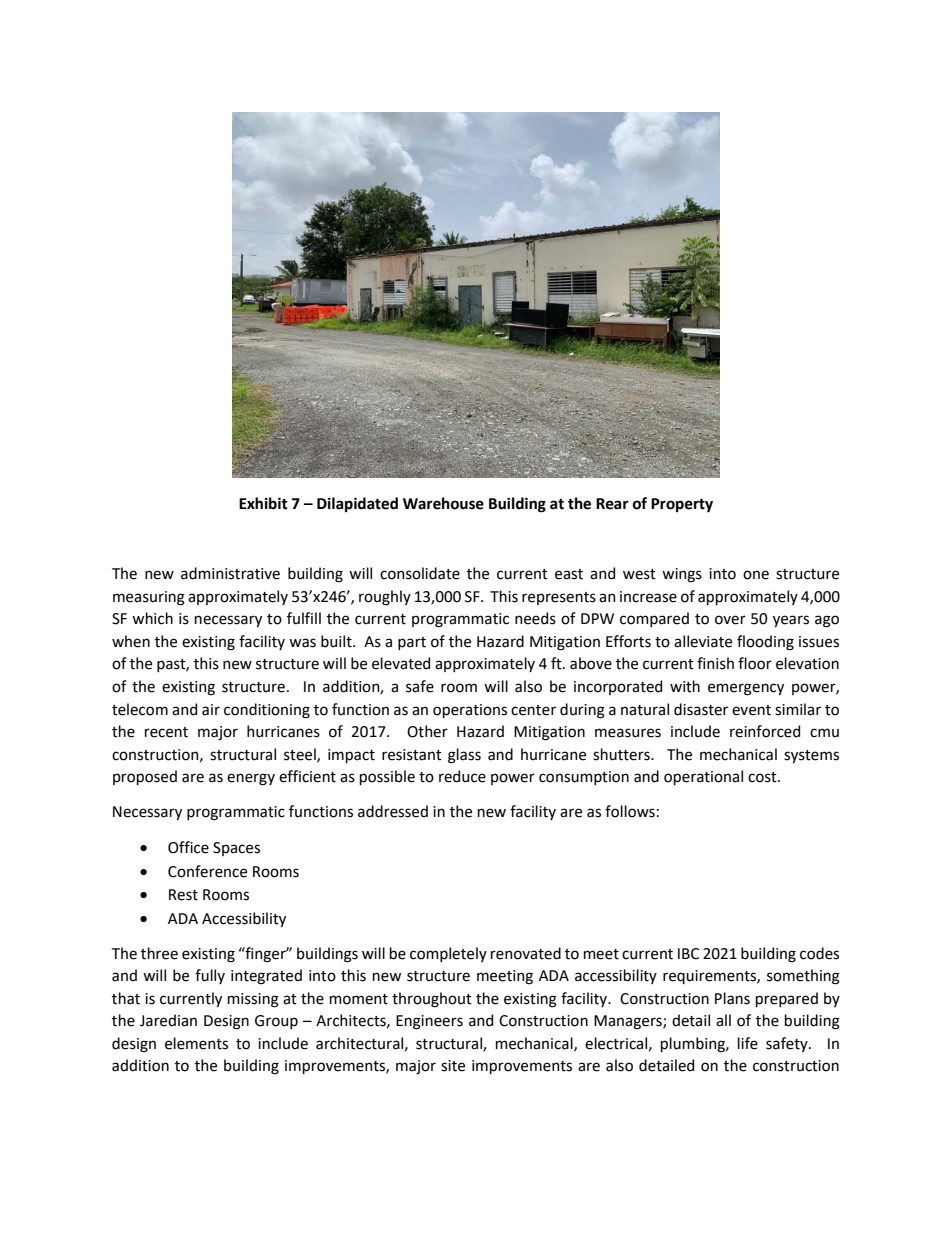  What do you see at coordinates (183, 895) in the page?
I see `Rest` at bounding box center [183, 895].
